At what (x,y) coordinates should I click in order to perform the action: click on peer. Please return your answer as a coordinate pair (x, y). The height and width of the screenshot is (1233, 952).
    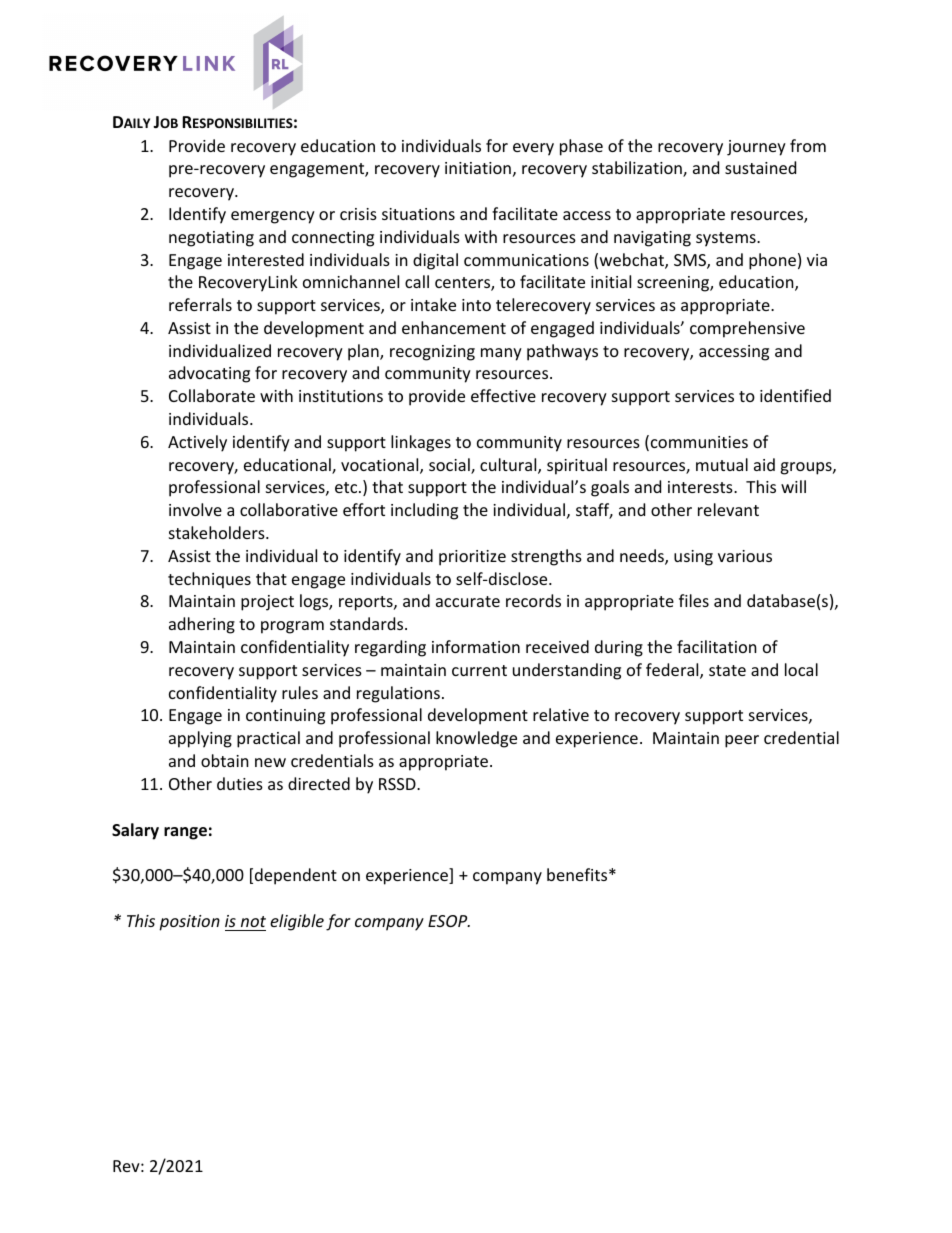
    Looking at the image, I should click on (742, 741).
